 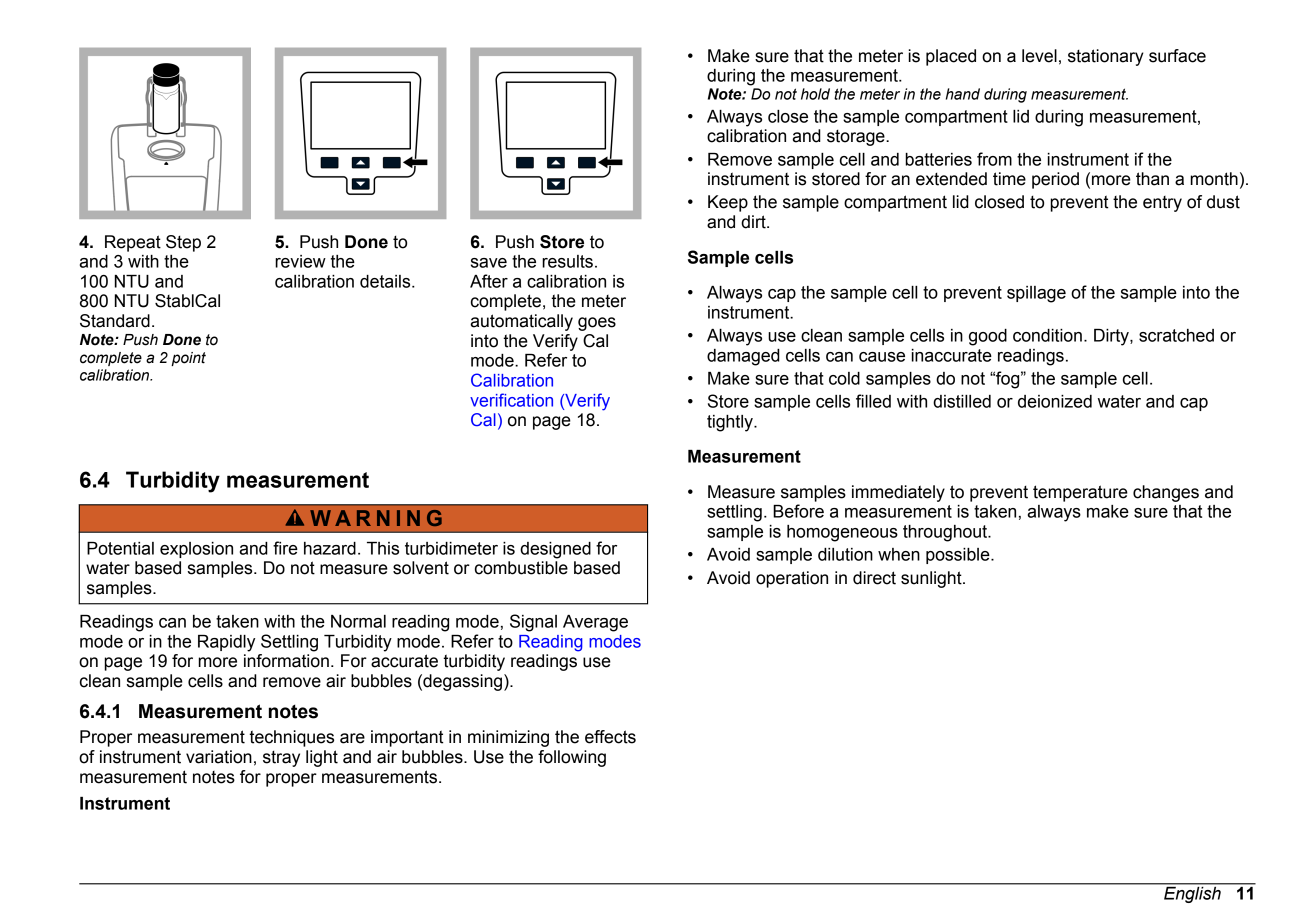 I want to click on direct, so click(x=874, y=578).
